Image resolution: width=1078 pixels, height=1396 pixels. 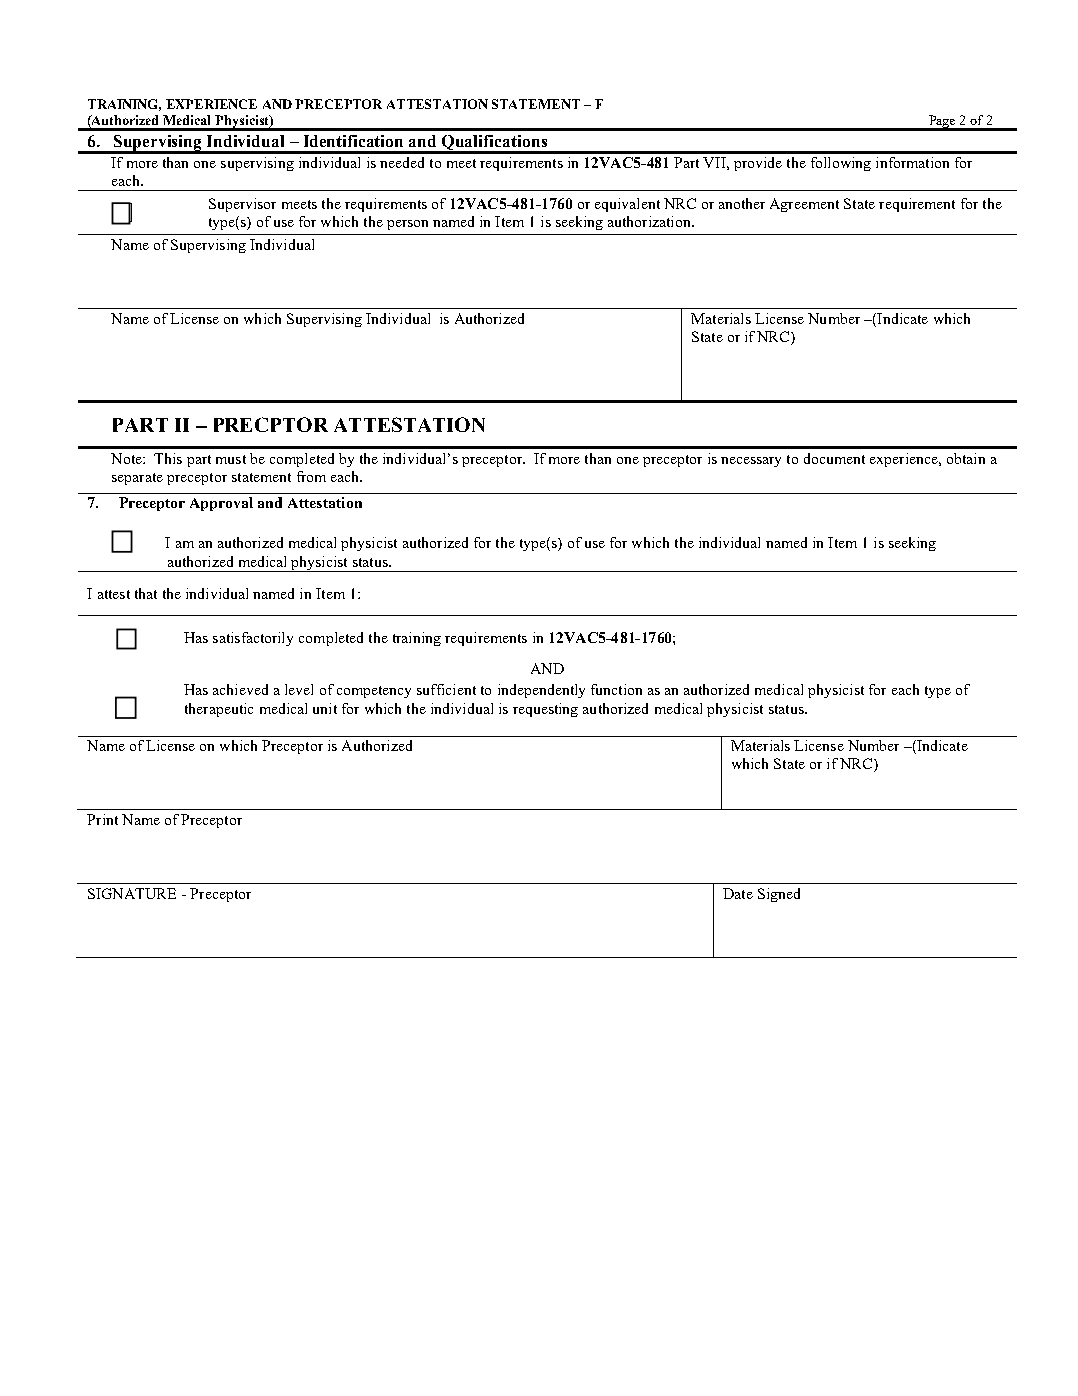 I want to click on SIGNATURE, so click(x=132, y=893).
